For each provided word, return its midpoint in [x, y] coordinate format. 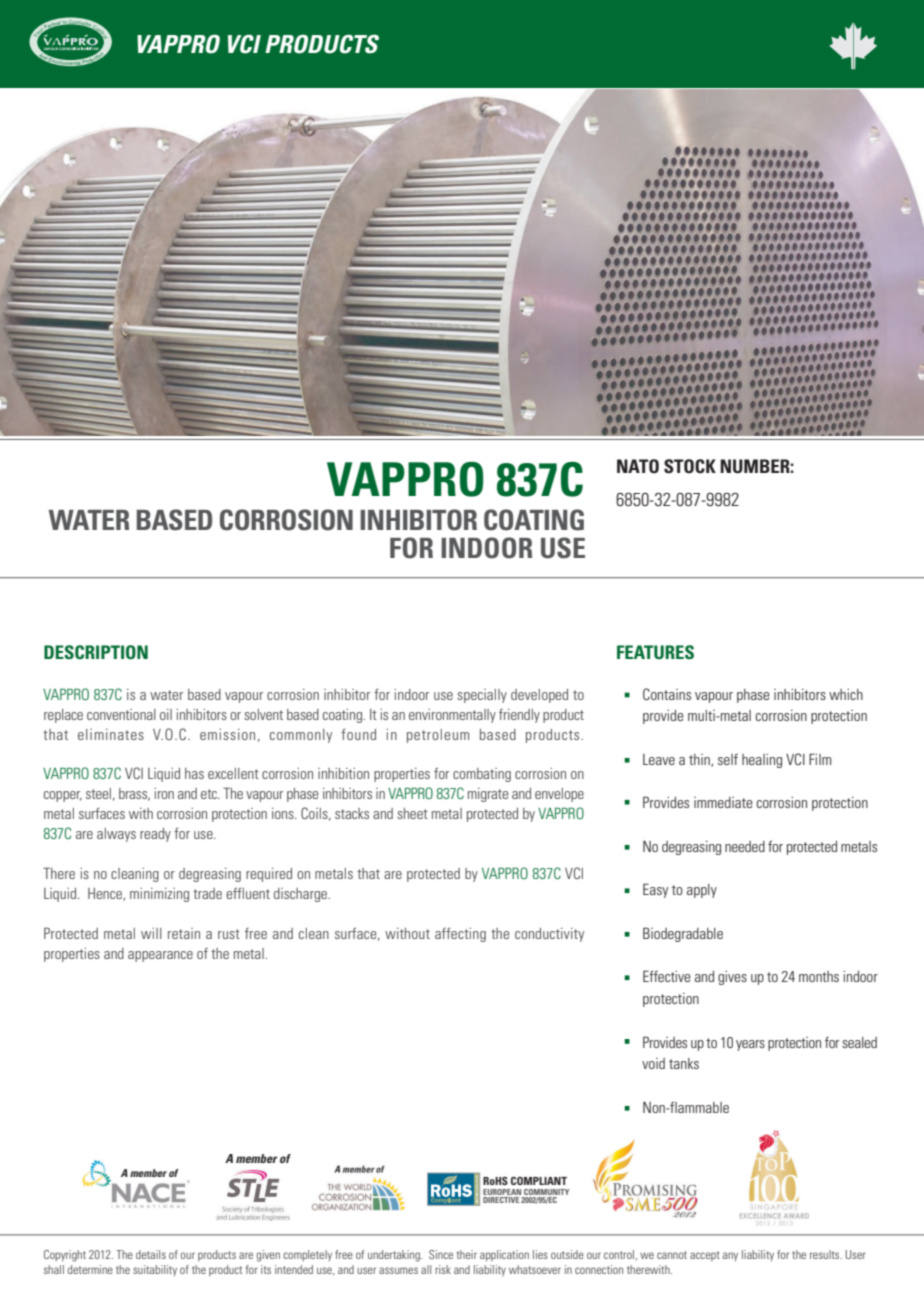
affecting [460, 935]
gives [732, 978]
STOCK [690, 466]
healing [762, 761]
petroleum [438, 736]
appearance [160, 956]
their [467, 1254]
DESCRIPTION [96, 652]
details [151, 1254]
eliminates [111, 734]
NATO [638, 466]
